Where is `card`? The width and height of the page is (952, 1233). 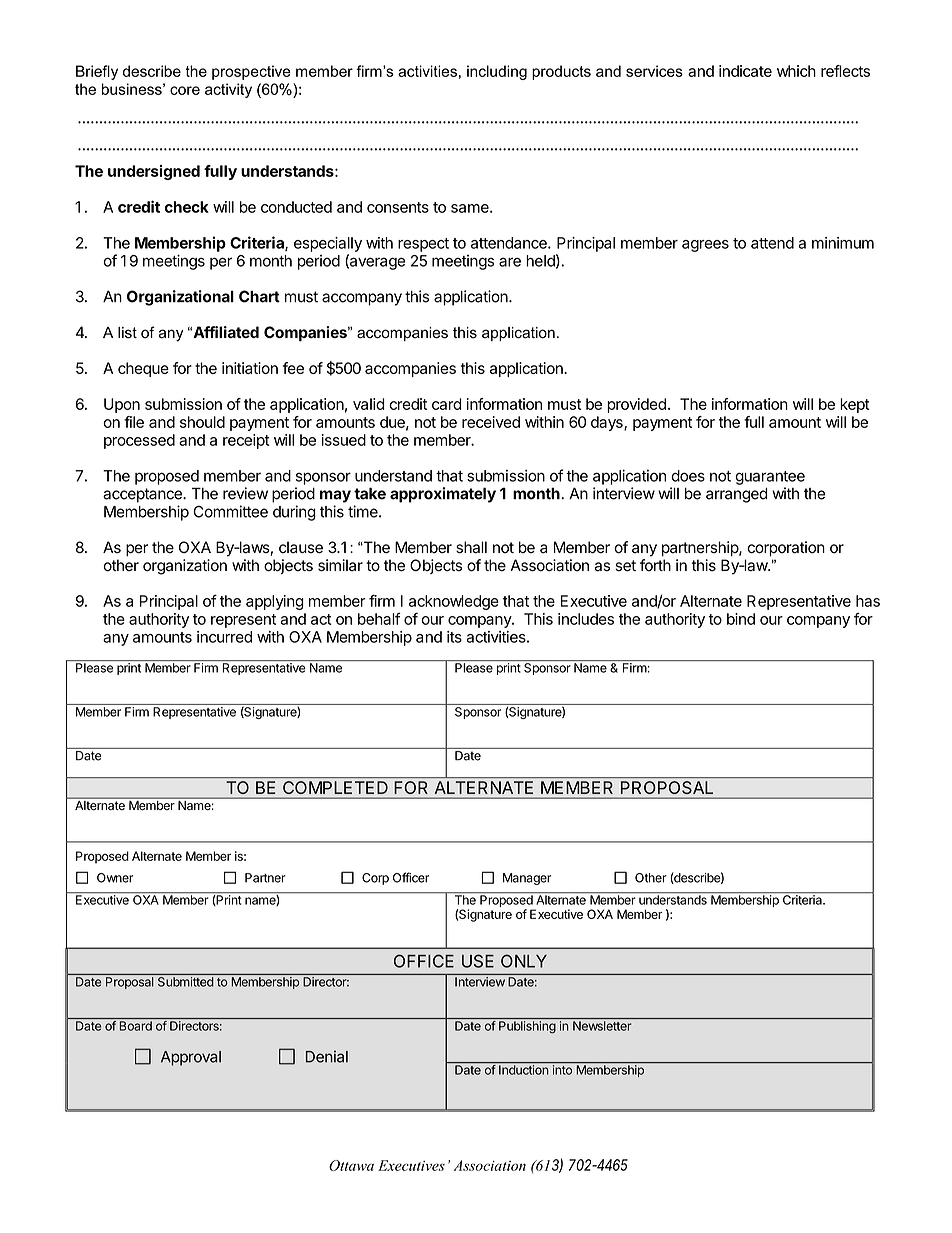
card is located at coordinates (447, 404).
